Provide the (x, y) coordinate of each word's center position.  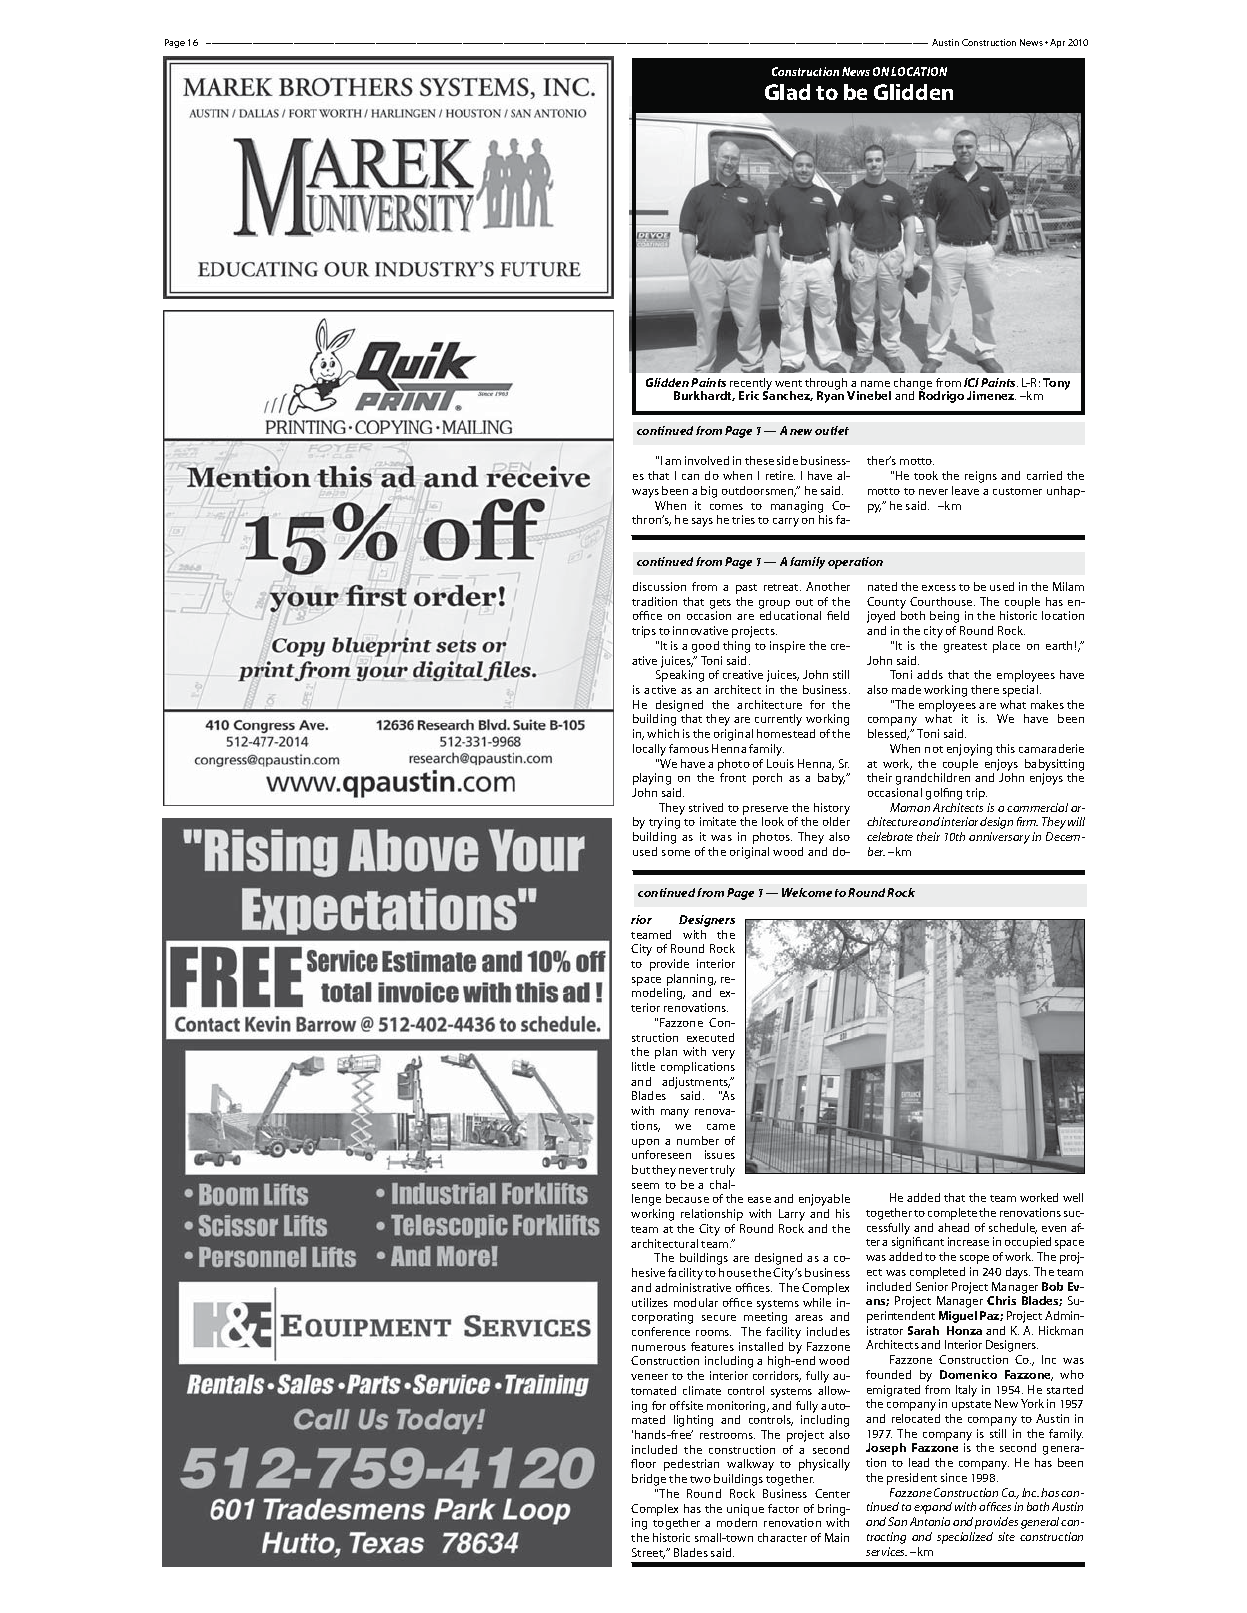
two (700, 1479)
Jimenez (991, 395)
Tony (1056, 384)
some (676, 853)
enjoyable (824, 1200)
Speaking (680, 676)
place (1006, 647)
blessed (888, 734)
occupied (1028, 1243)
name (875, 384)
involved (707, 460)
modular (696, 1302)
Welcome (807, 892)
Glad (787, 92)
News (856, 71)
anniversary (999, 838)
